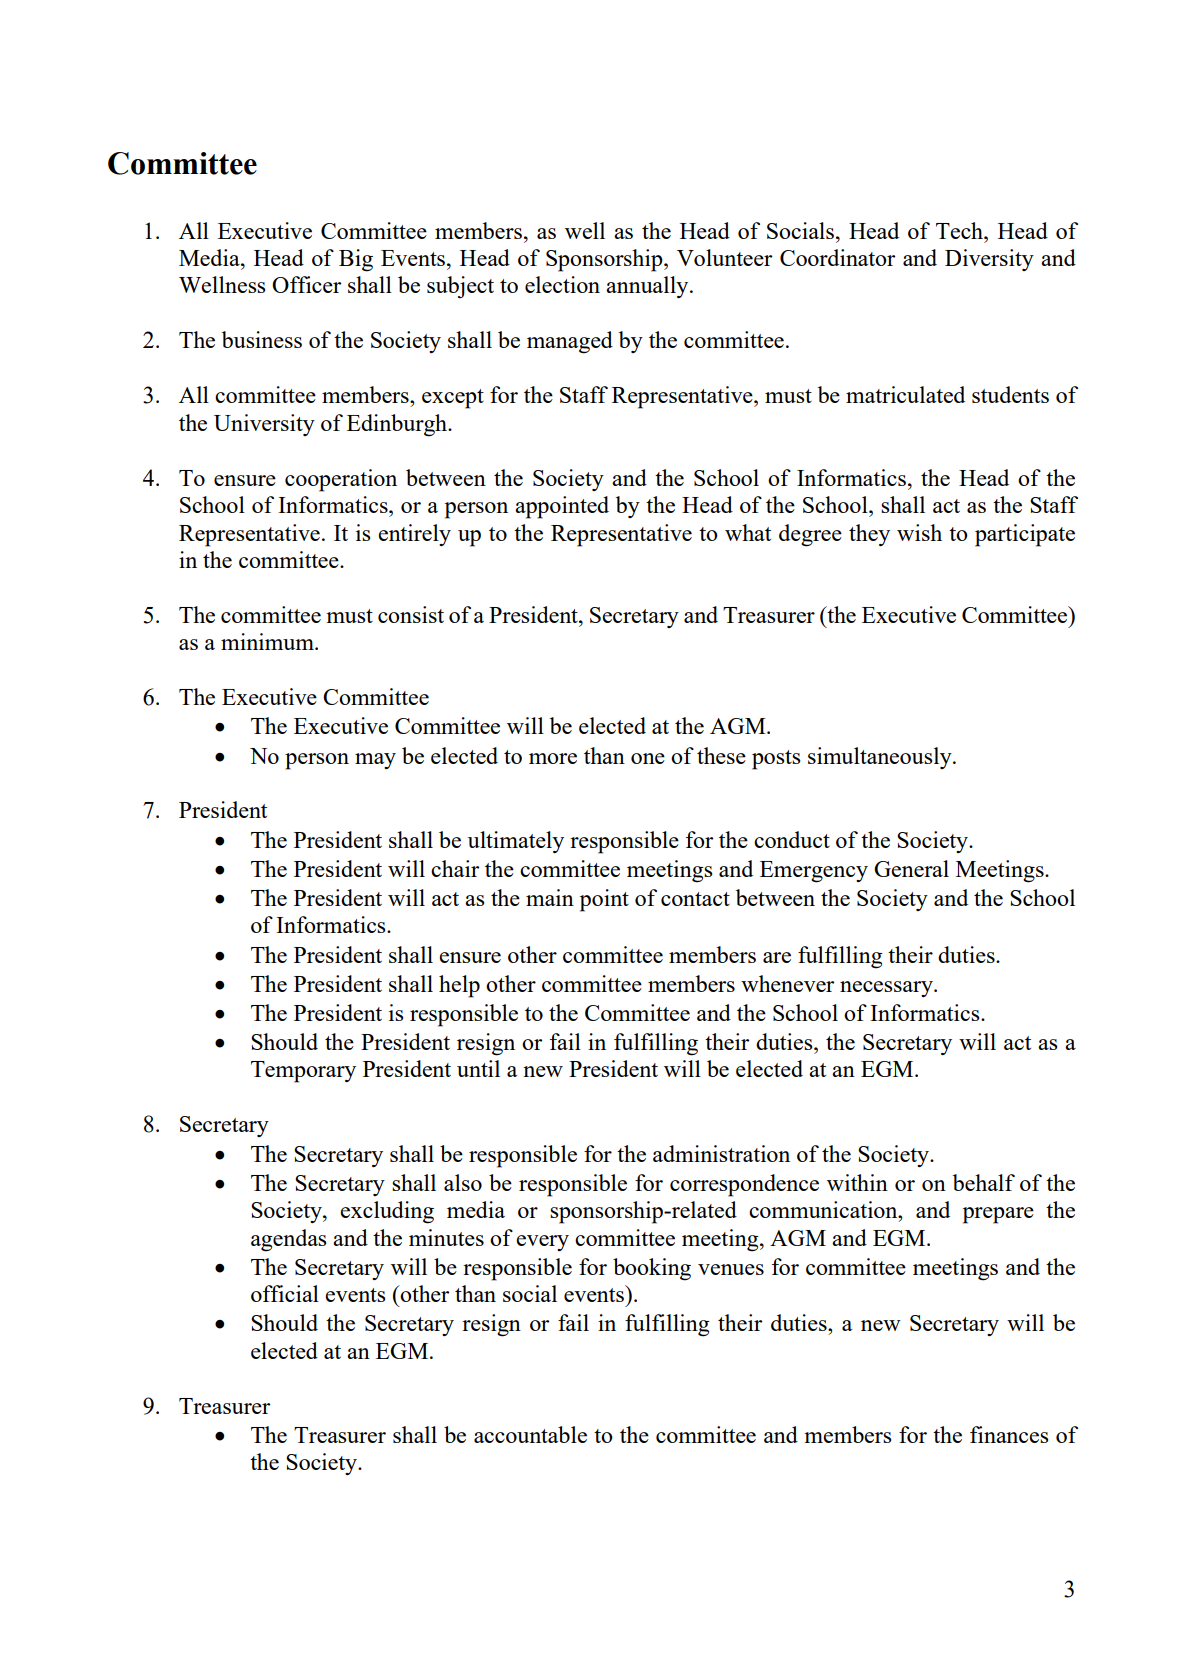 The width and height of the screenshot is (1184, 1674). I want to click on General, so click(911, 868).
